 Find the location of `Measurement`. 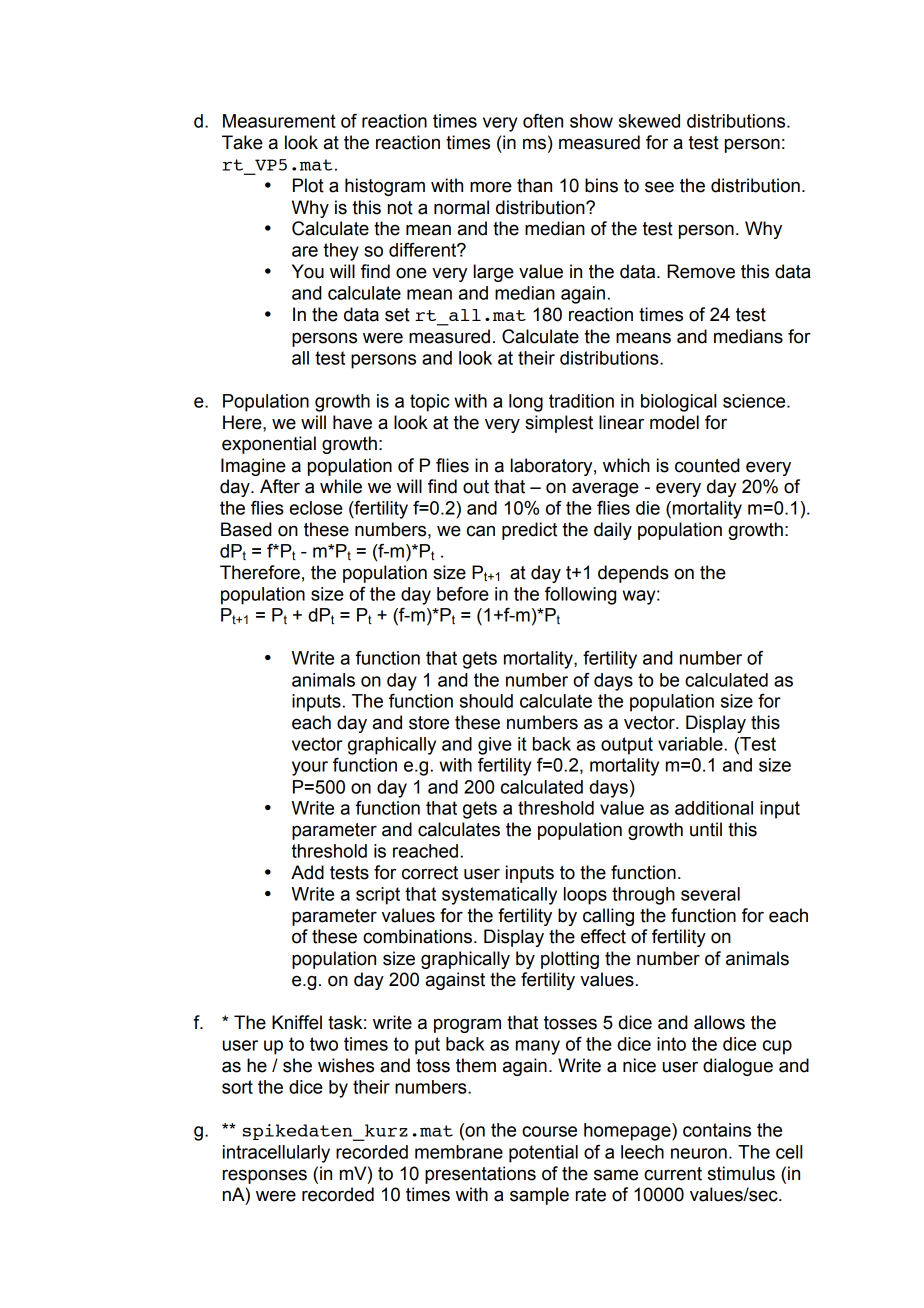

Measurement is located at coordinates (279, 121).
